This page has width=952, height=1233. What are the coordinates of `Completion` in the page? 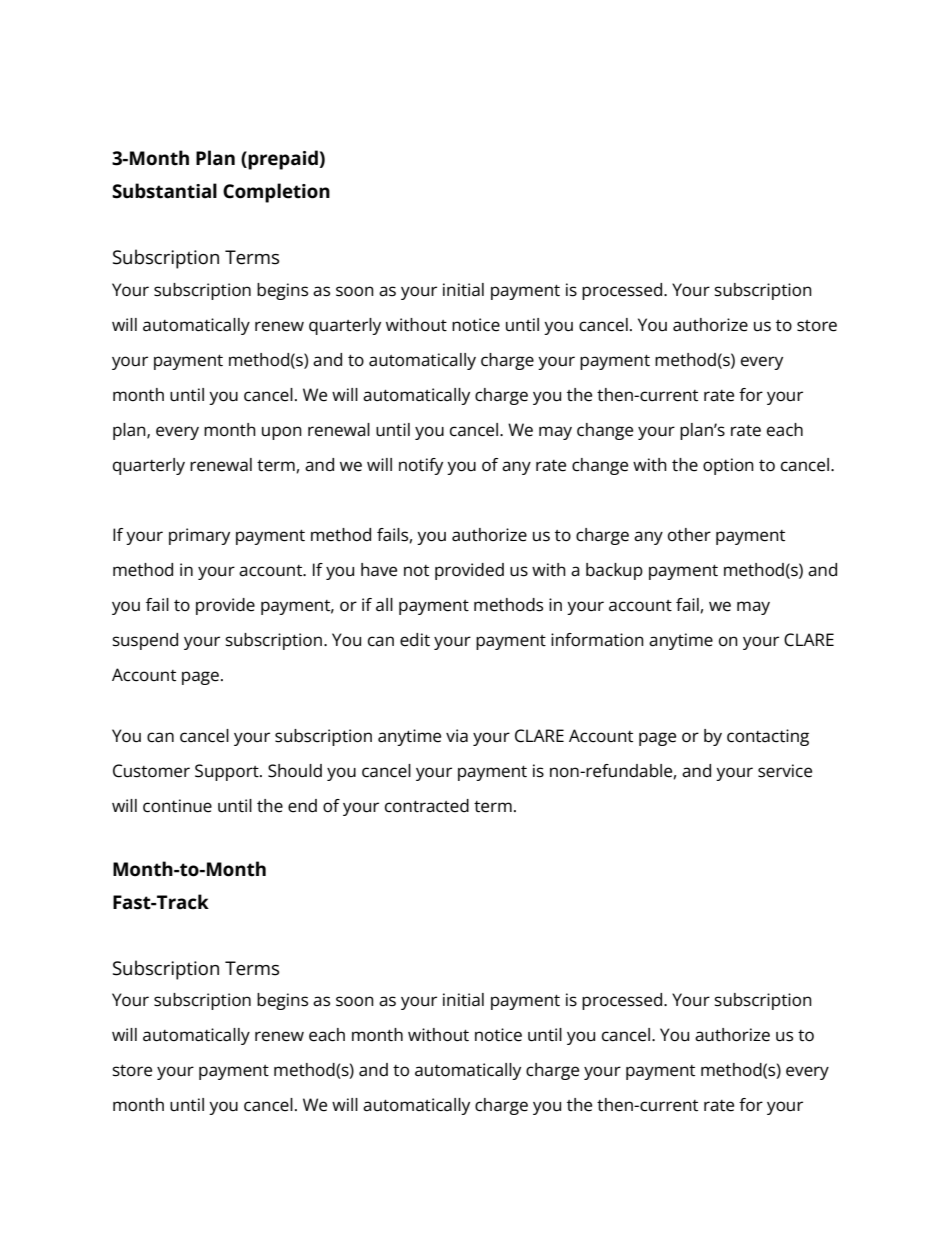 It's located at (276, 193).
